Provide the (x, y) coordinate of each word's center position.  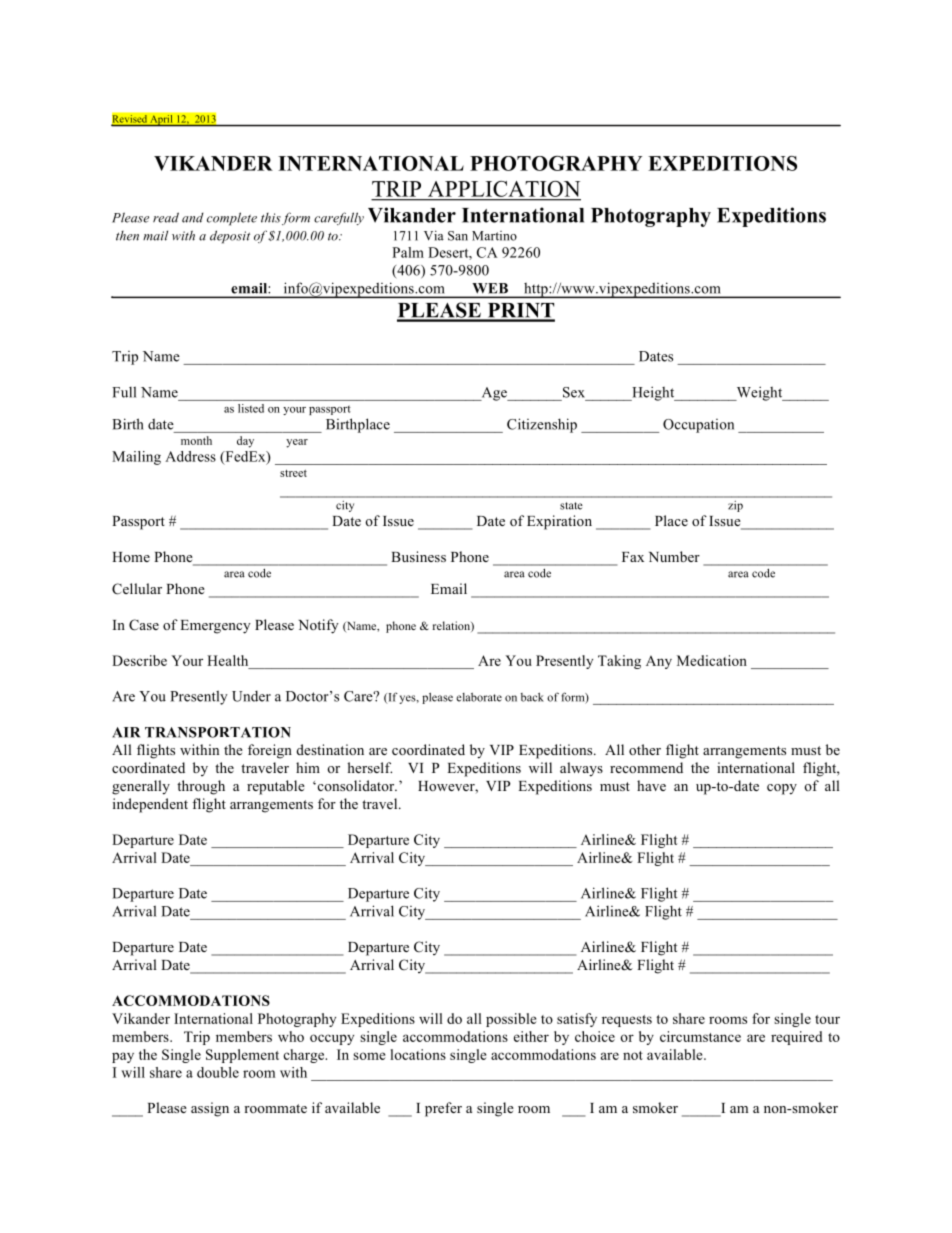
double (218, 1072)
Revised (130, 120)
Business (418, 556)
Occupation (698, 426)
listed (251, 408)
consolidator (356, 785)
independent (150, 805)
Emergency (215, 627)
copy (782, 789)
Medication (712, 660)
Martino (494, 236)
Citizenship (542, 425)
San (458, 236)
